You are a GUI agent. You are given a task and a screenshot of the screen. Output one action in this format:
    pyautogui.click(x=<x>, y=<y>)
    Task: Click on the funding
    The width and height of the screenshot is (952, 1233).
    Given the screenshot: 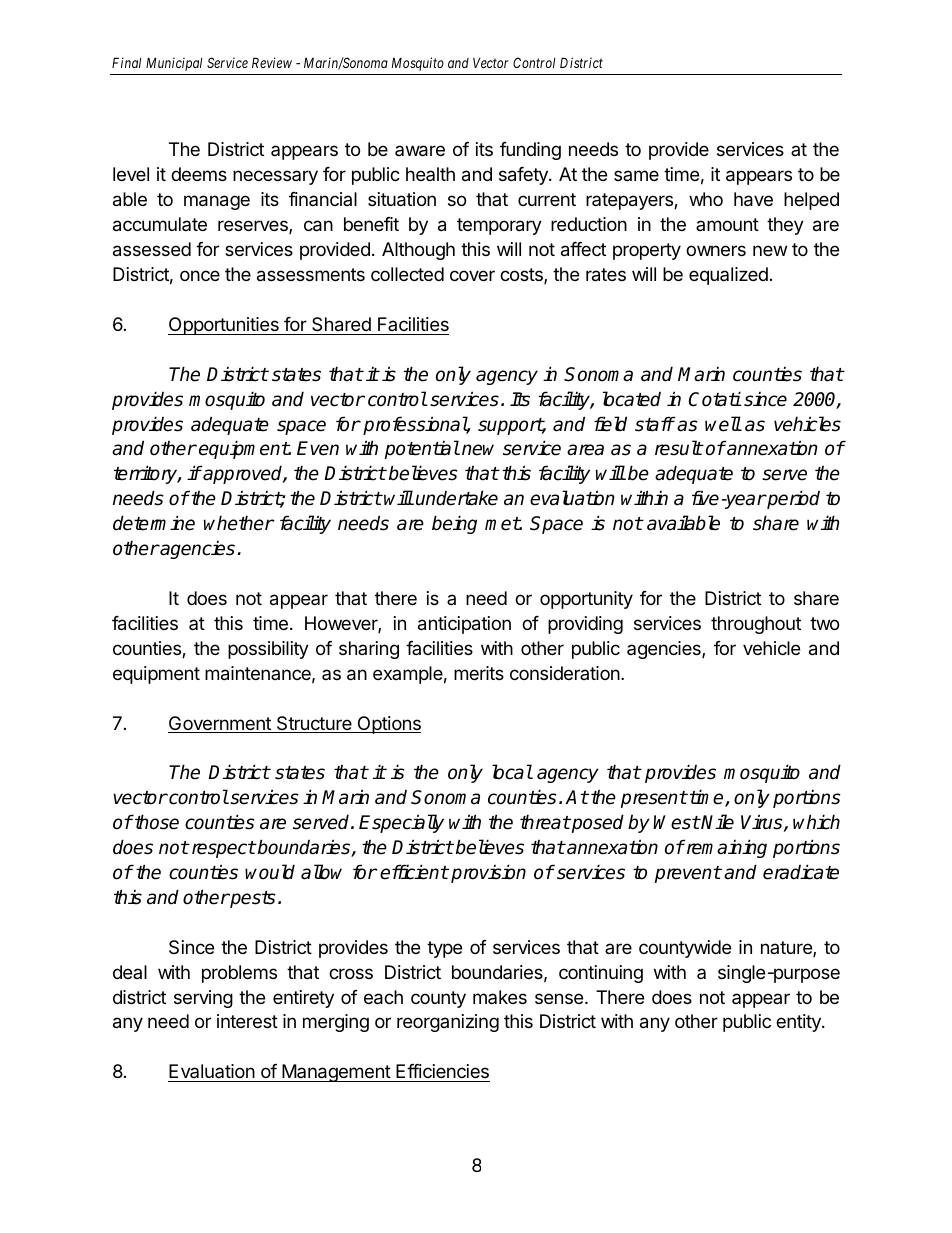 What is the action you would take?
    pyautogui.click(x=530, y=151)
